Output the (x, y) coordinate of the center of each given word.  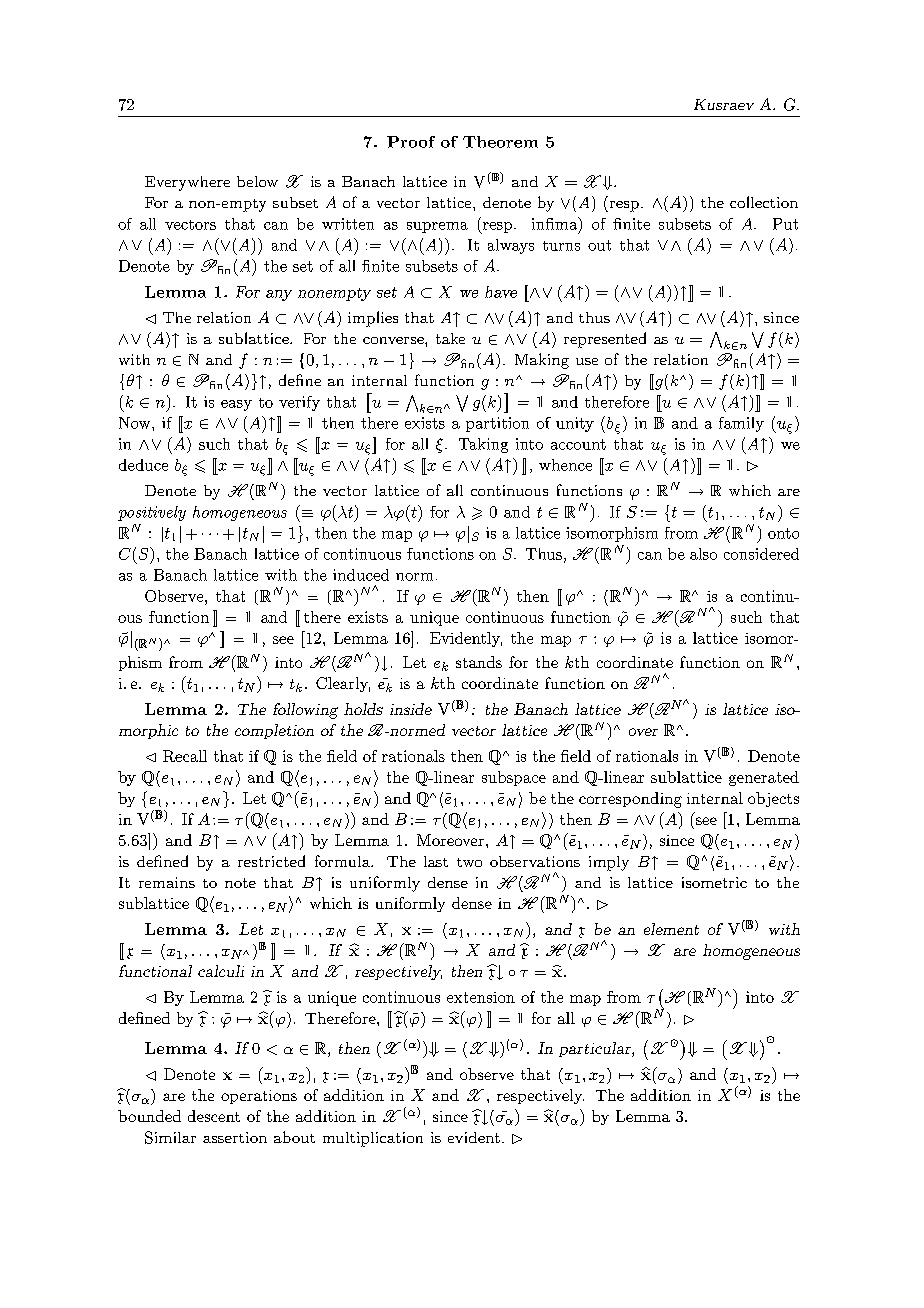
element (671, 929)
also (703, 554)
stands (479, 662)
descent (214, 1116)
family (741, 424)
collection (764, 202)
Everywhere (187, 183)
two (469, 862)
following (305, 711)
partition (497, 424)
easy (236, 405)
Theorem (500, 142)
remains (167, 882)
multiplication (373, 1139)
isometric (714, 882)
